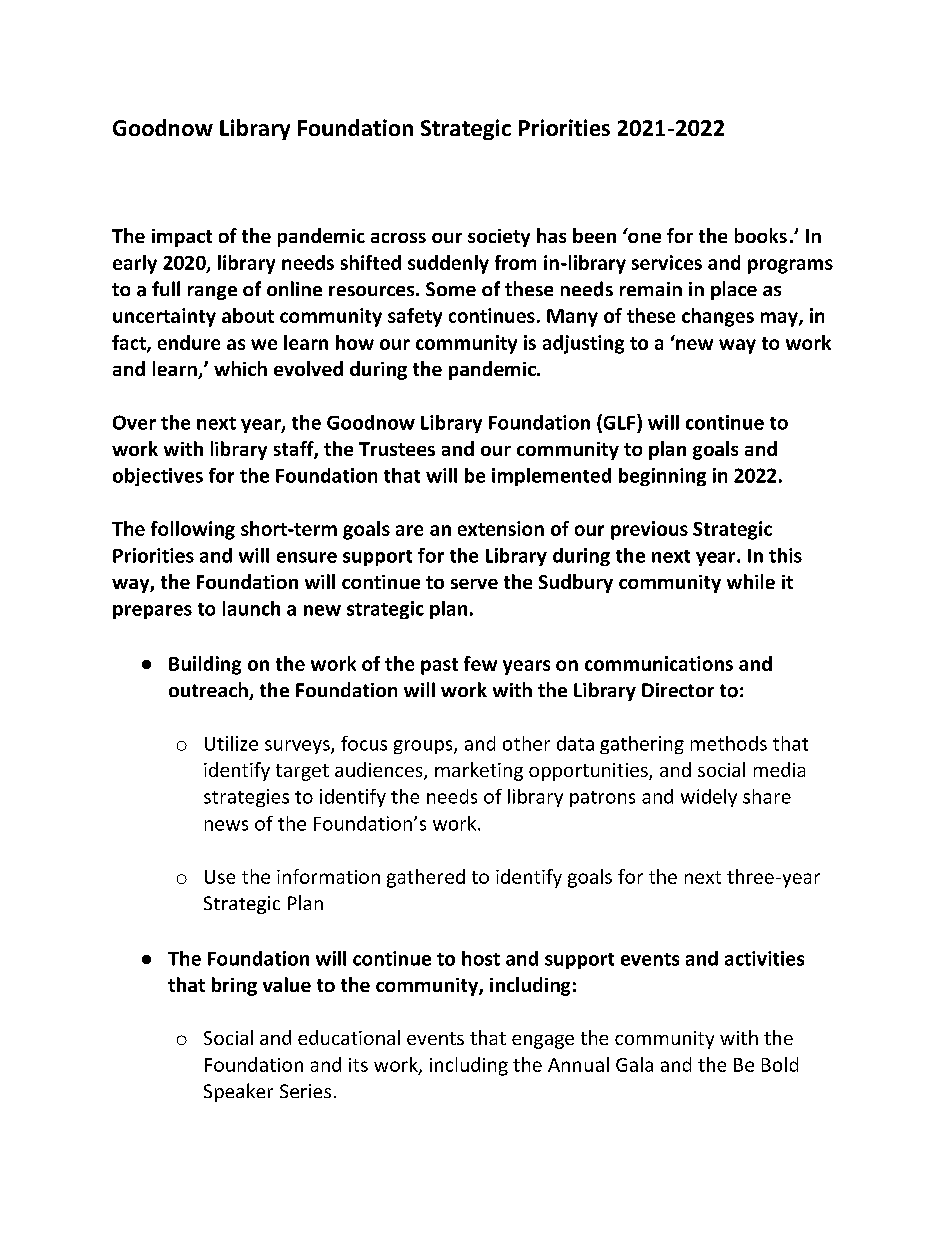 This screenshot has height=1233, width=952. I want to click on services, so click(667, 262).
